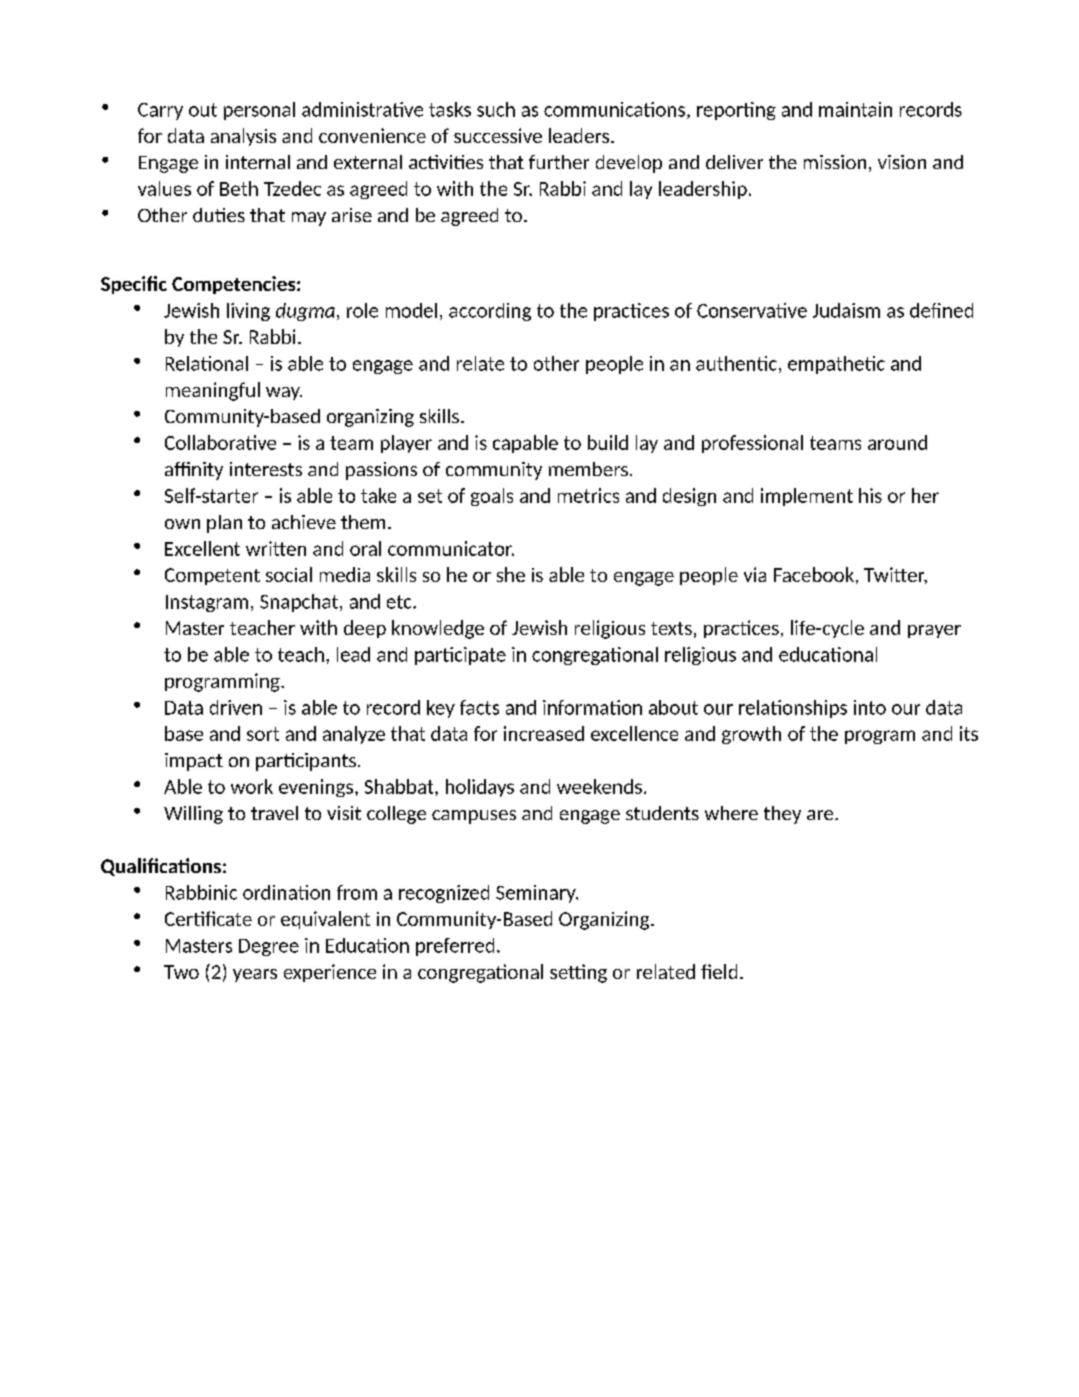 The height and width of the screenshot is (1397, 1079). I want to click on members, so click(588, 469).
